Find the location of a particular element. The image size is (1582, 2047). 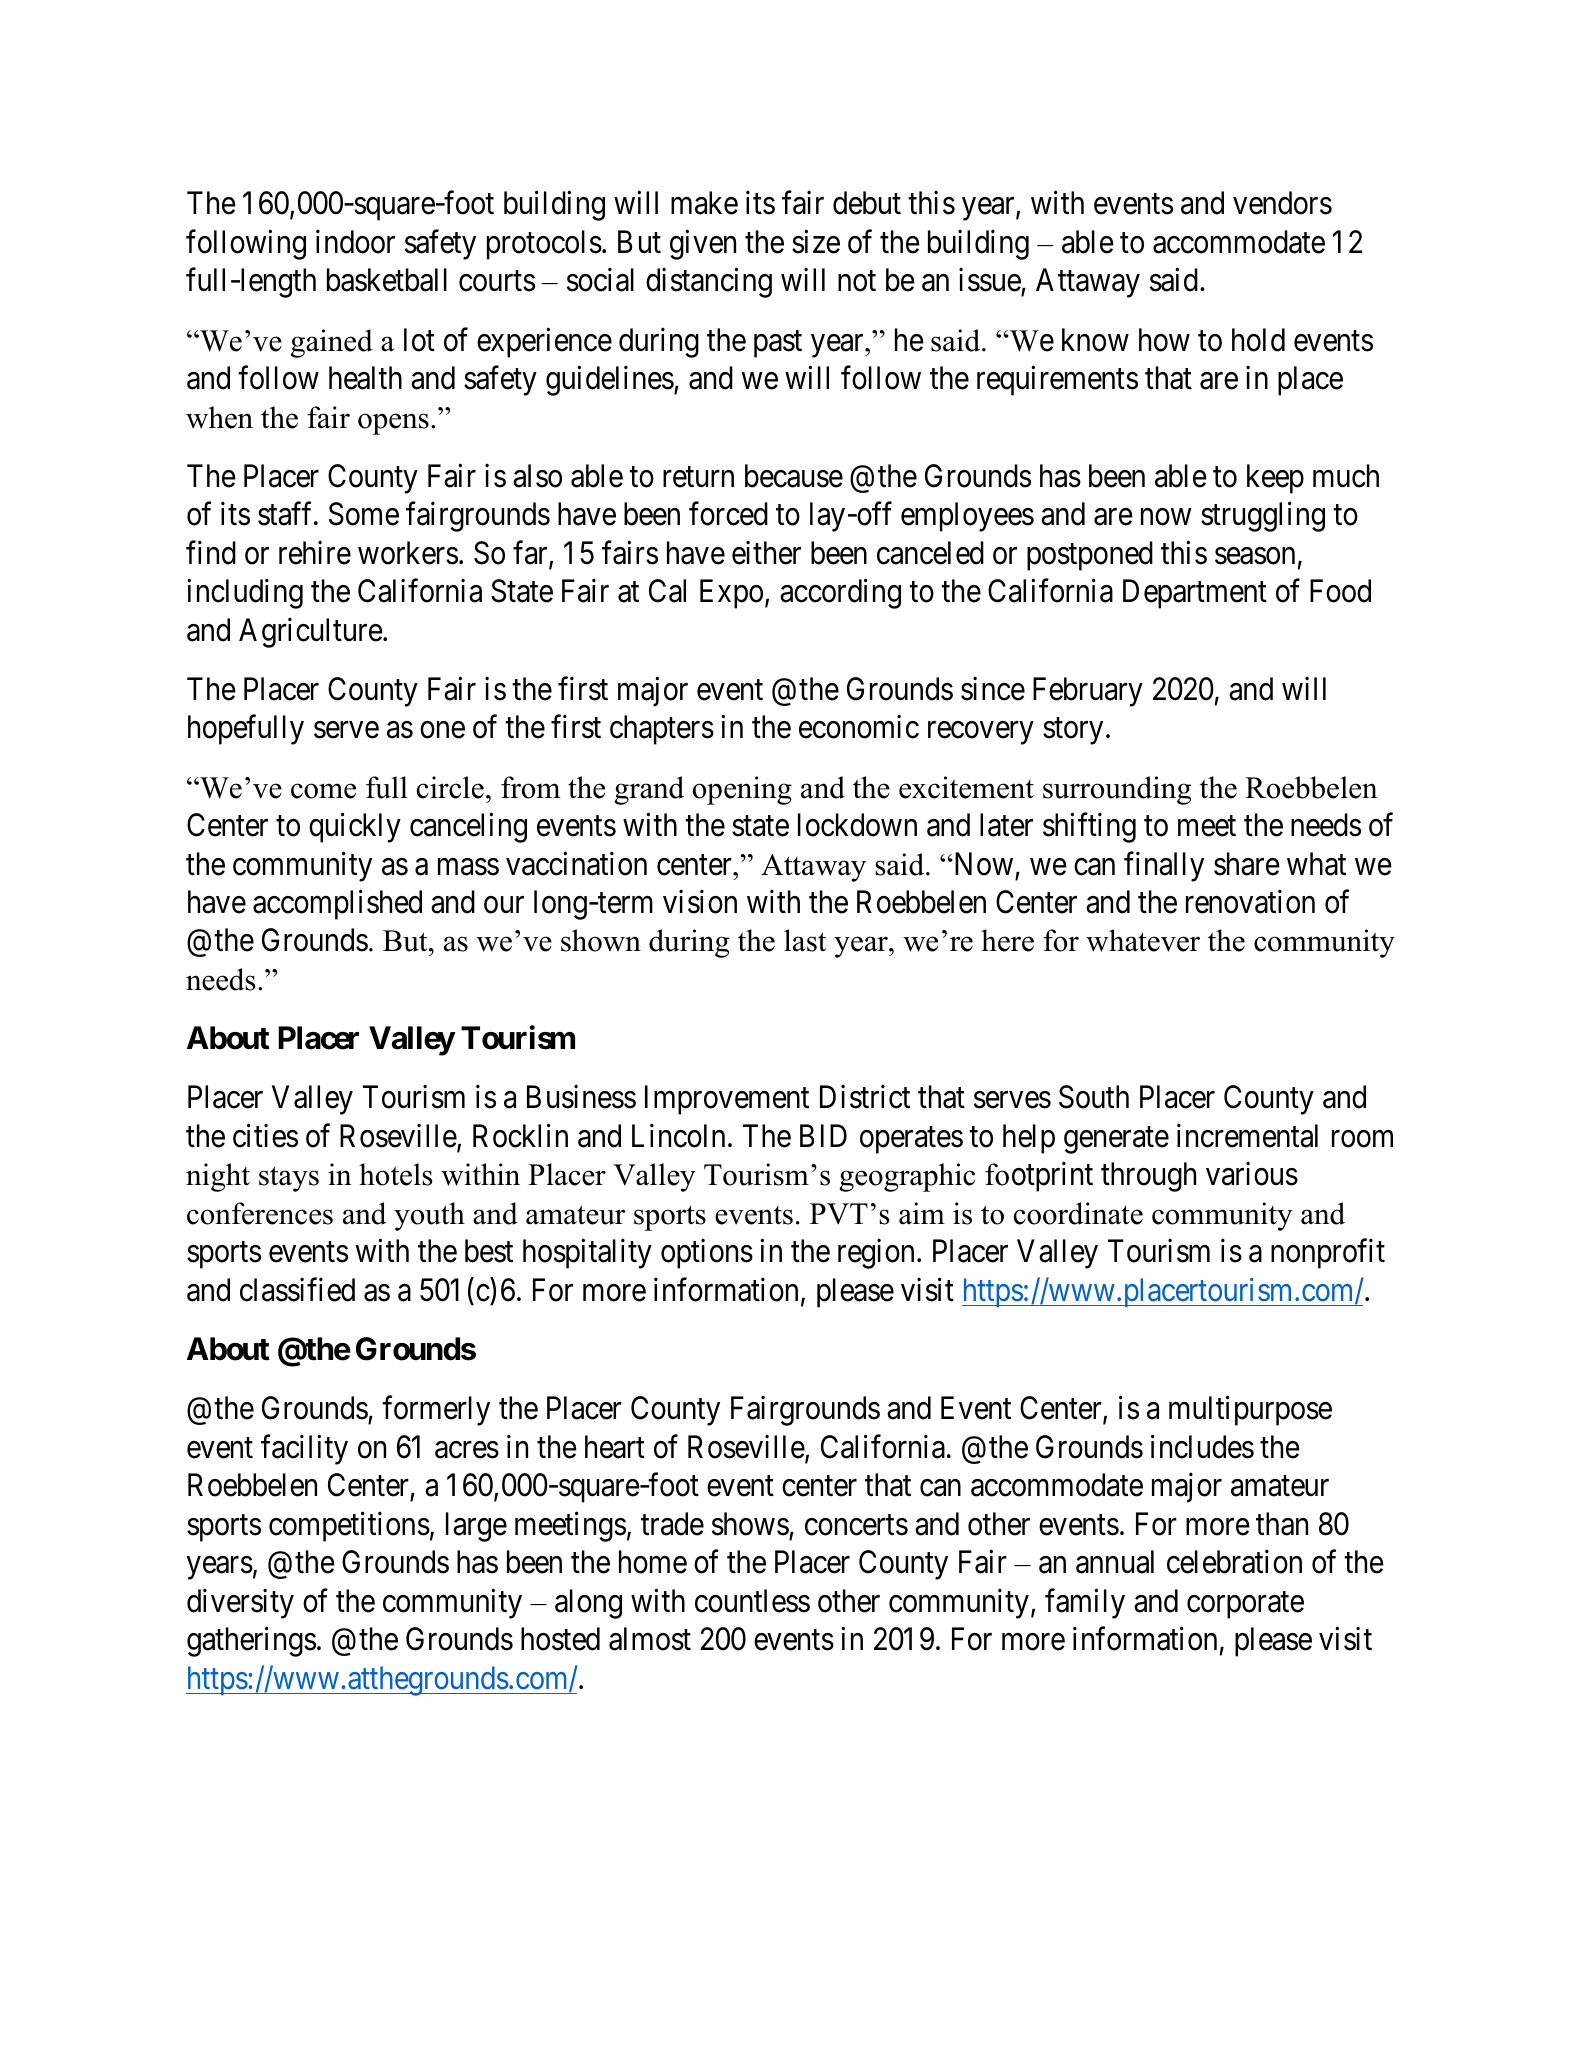

diversity is located at coordinates (240, 1603).
